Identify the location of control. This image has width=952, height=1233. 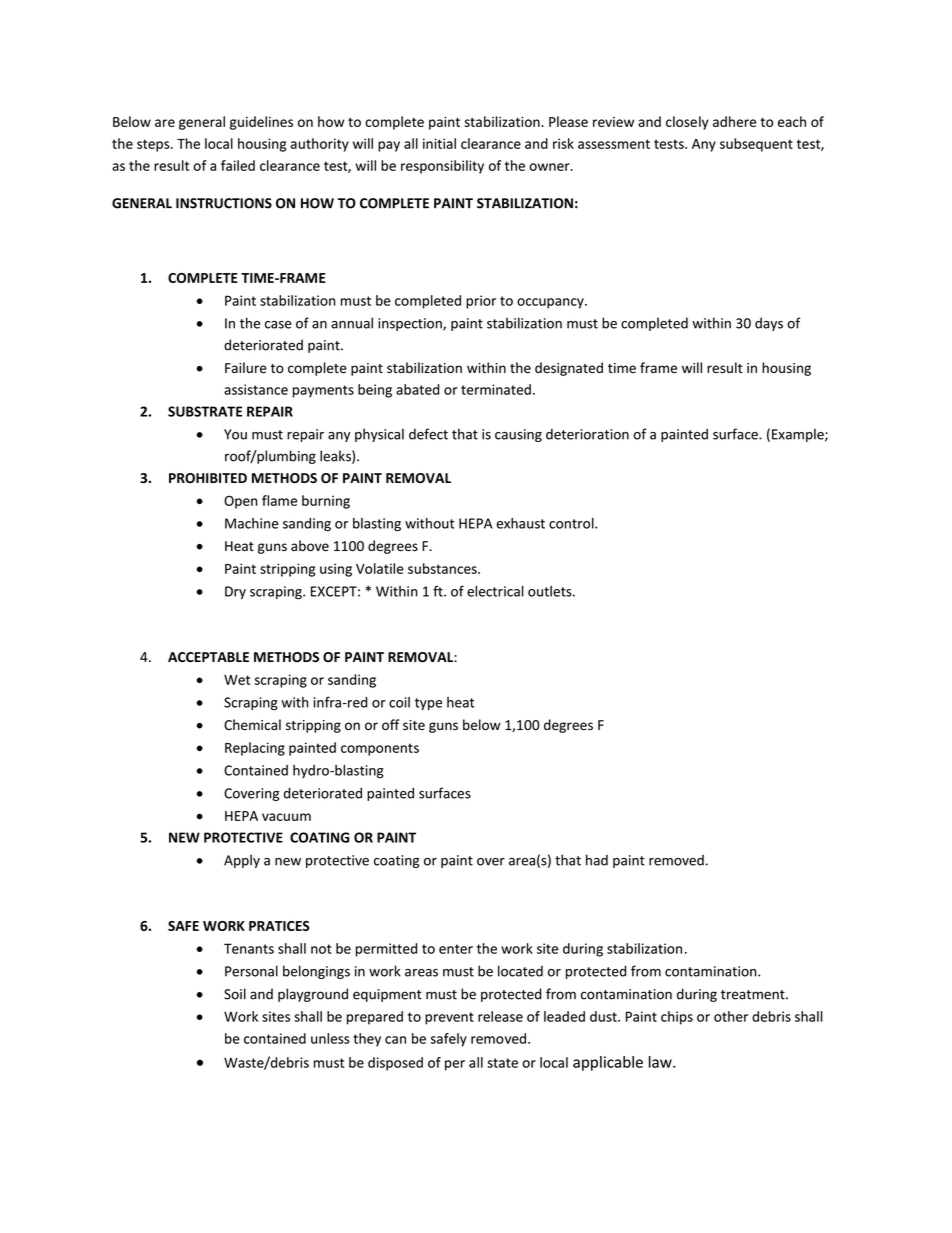
(572, 523).
